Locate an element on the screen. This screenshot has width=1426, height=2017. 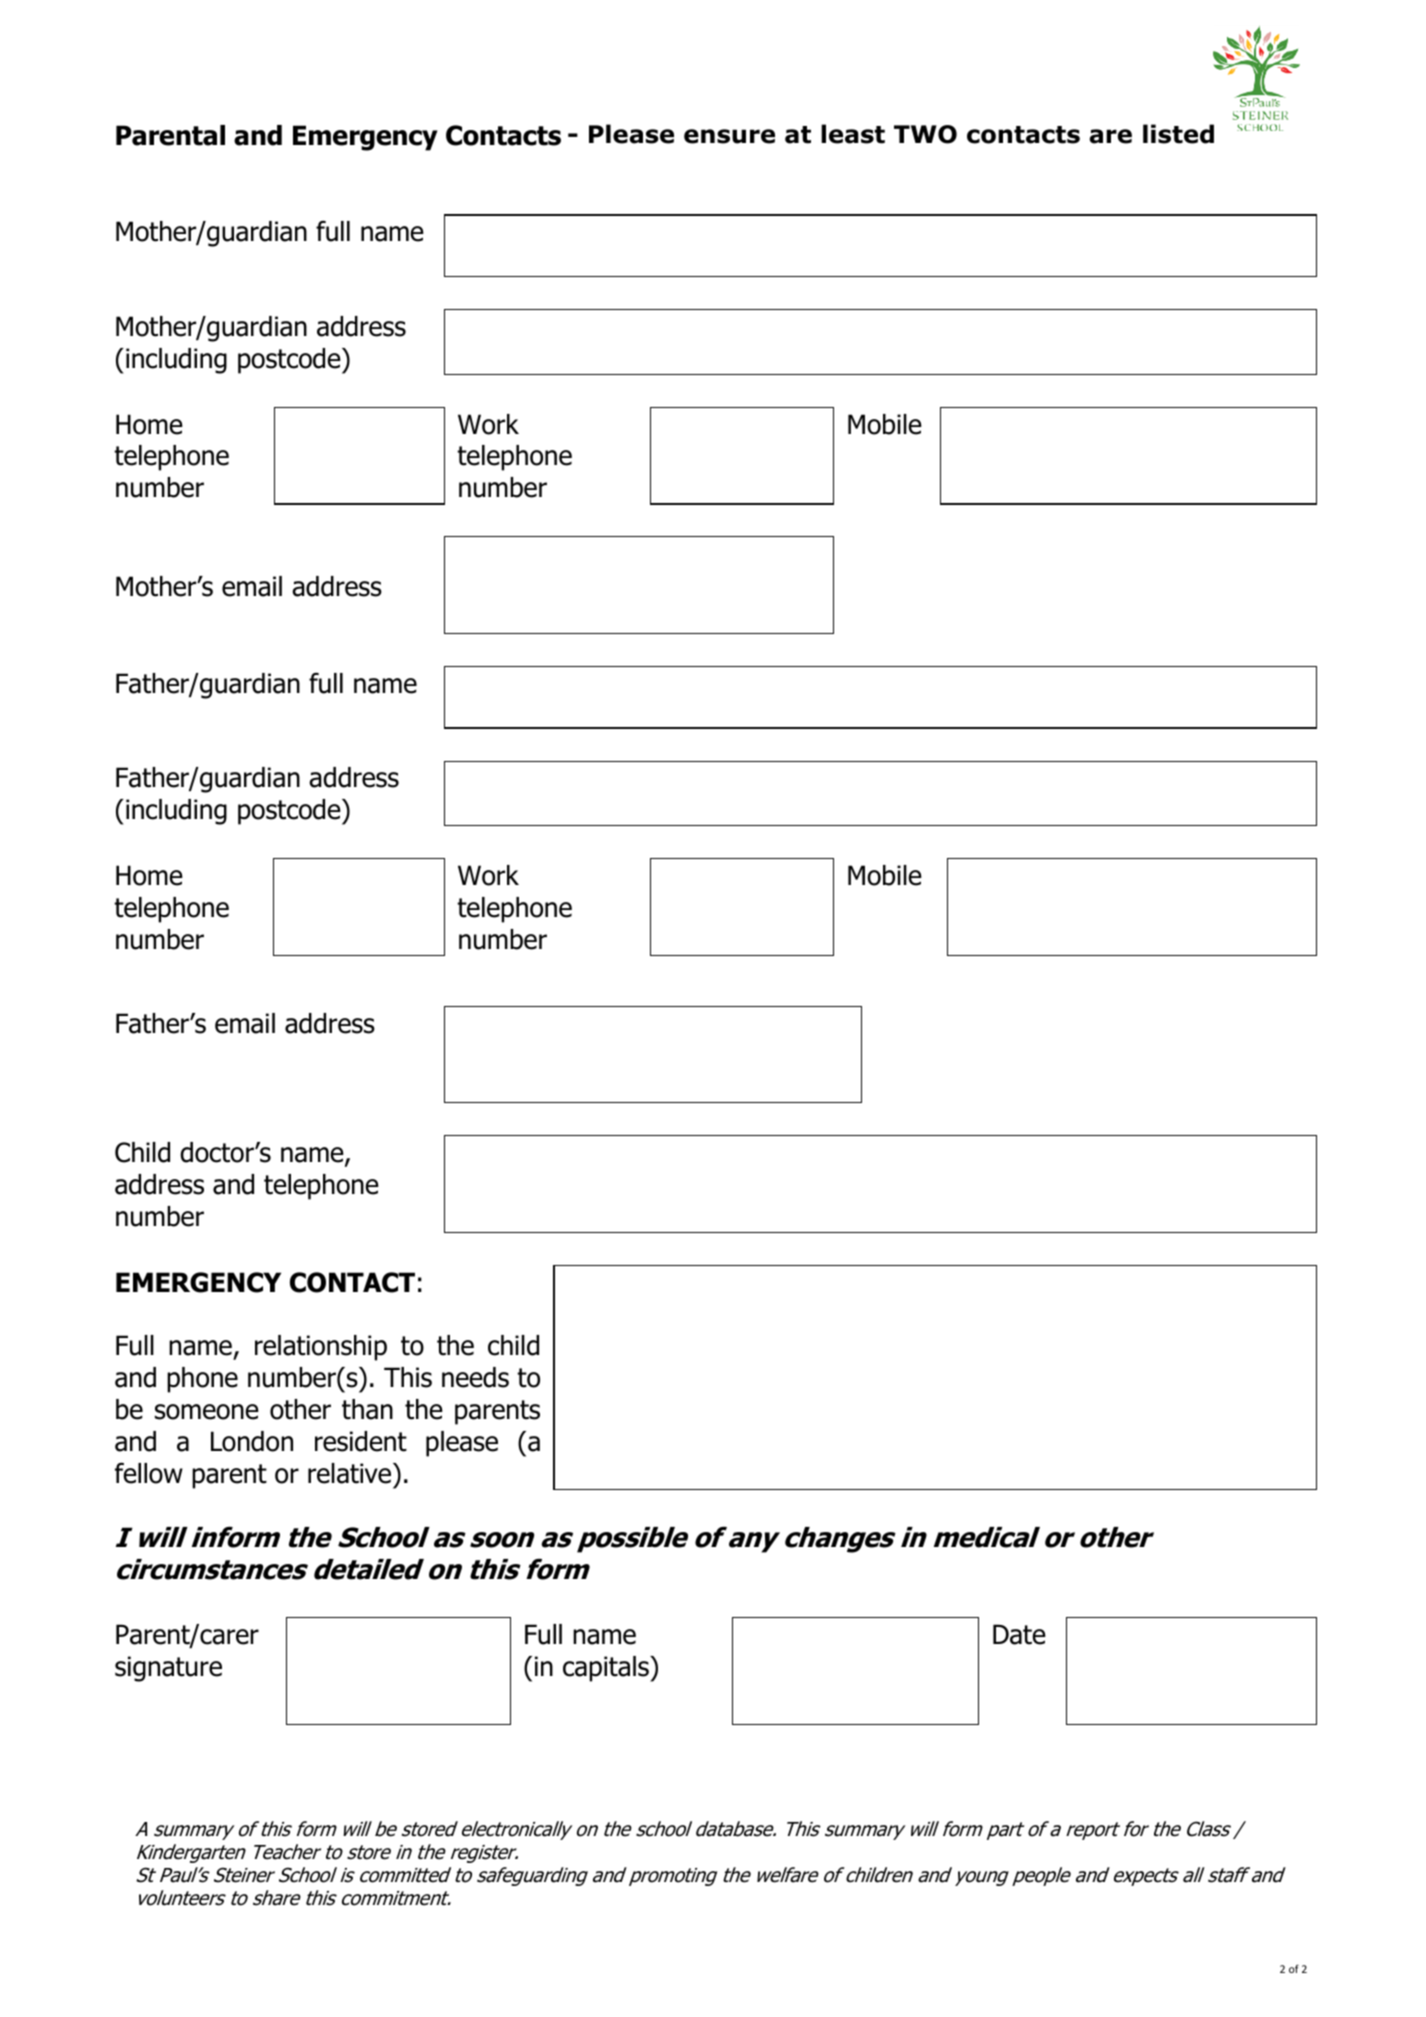
least is located at coordinates (853, 134).
